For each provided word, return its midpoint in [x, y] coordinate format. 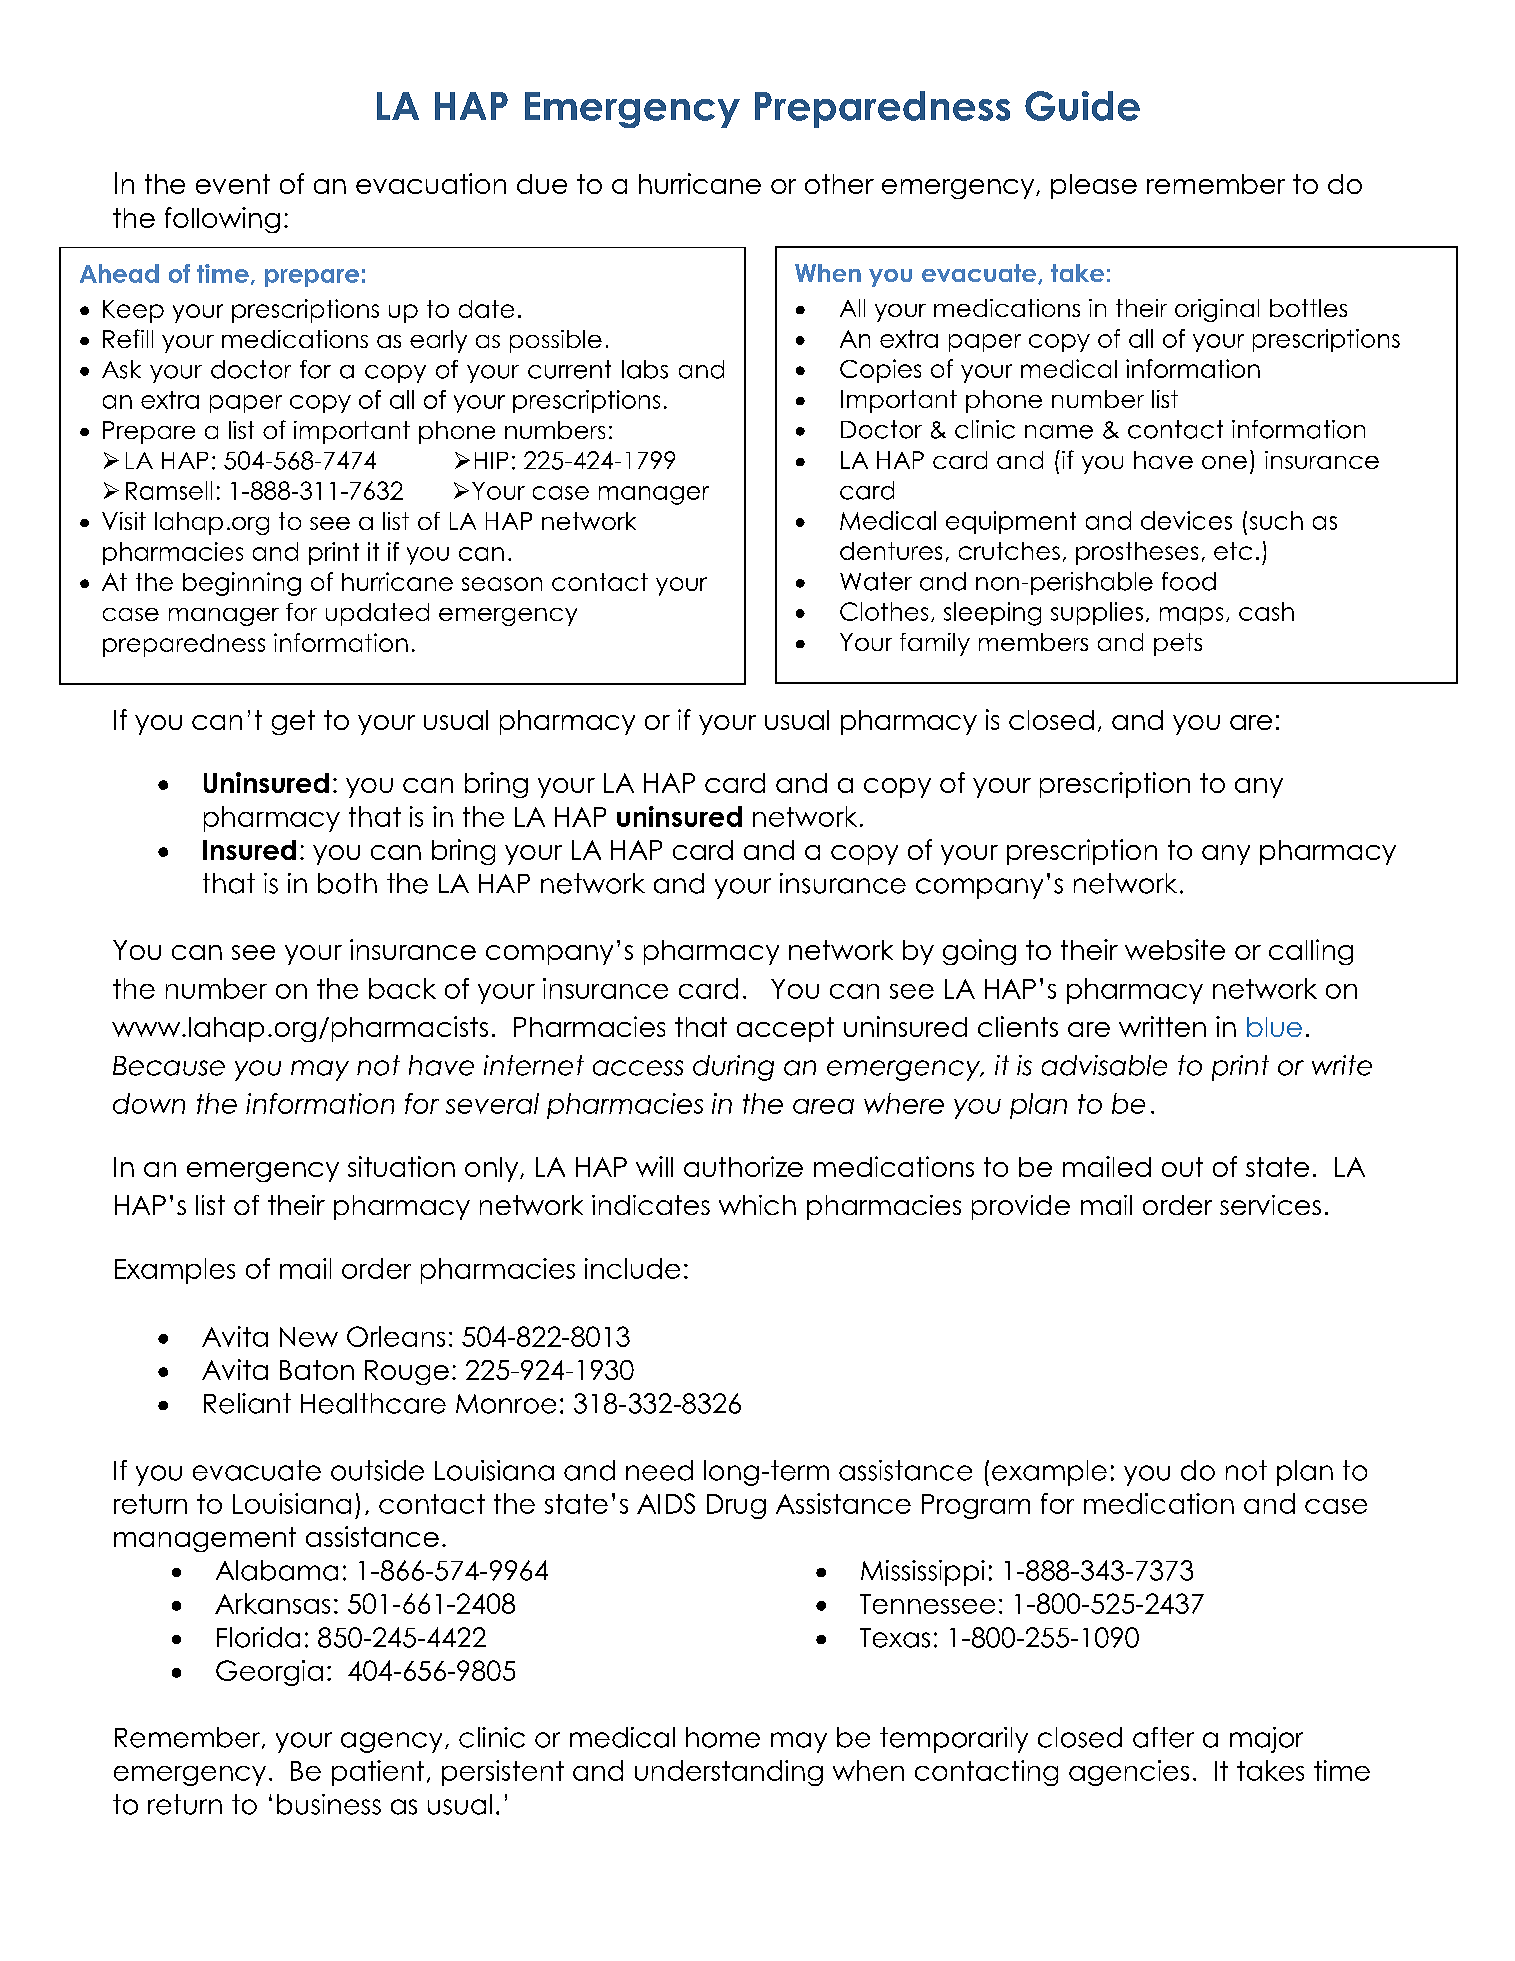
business [329, 1804]
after [1163, 1737]
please [1094, 186]
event [233, 184]
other [839, 184]
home [723, 1737]
